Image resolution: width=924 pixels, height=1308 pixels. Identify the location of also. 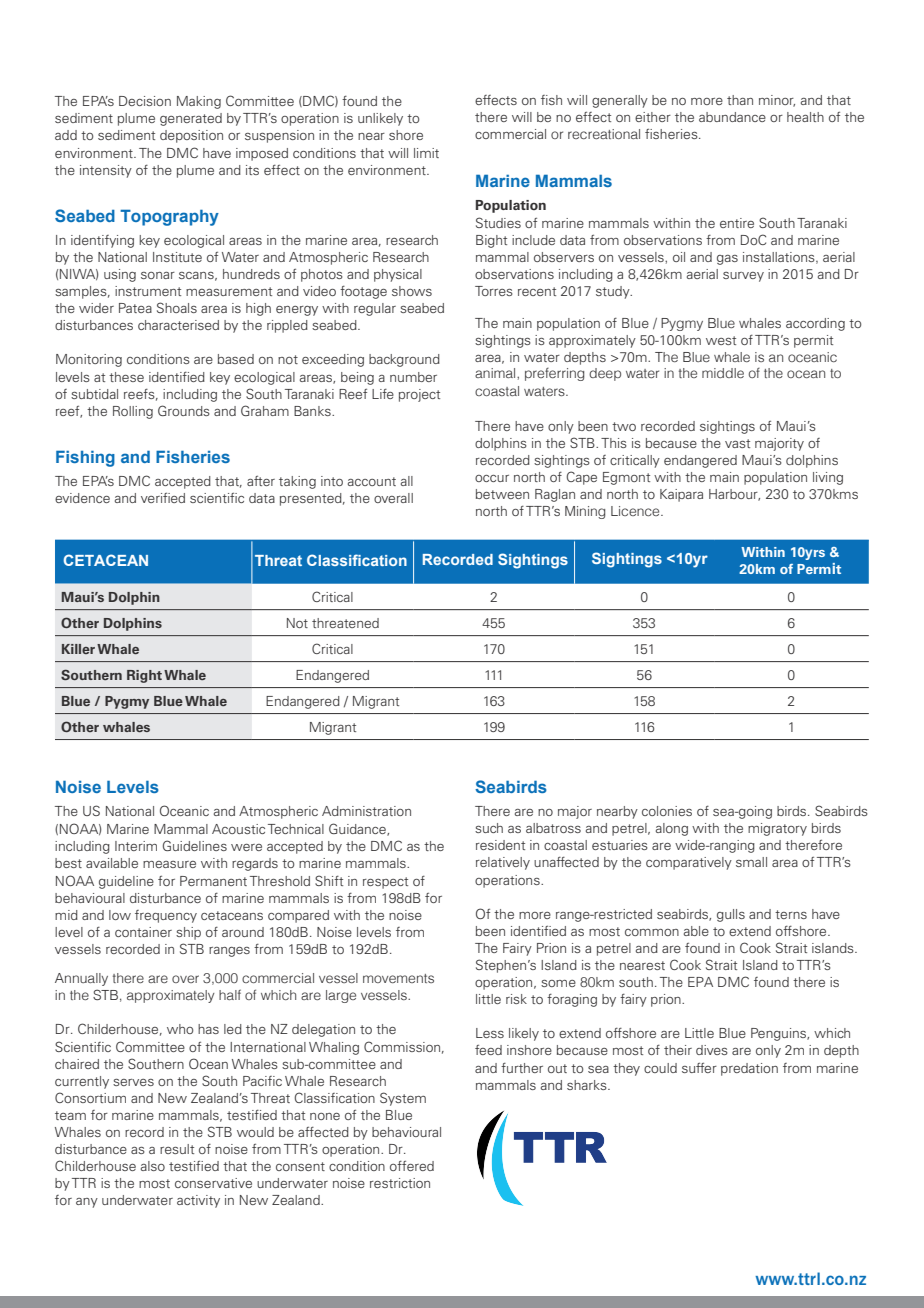
(153, 1166).
